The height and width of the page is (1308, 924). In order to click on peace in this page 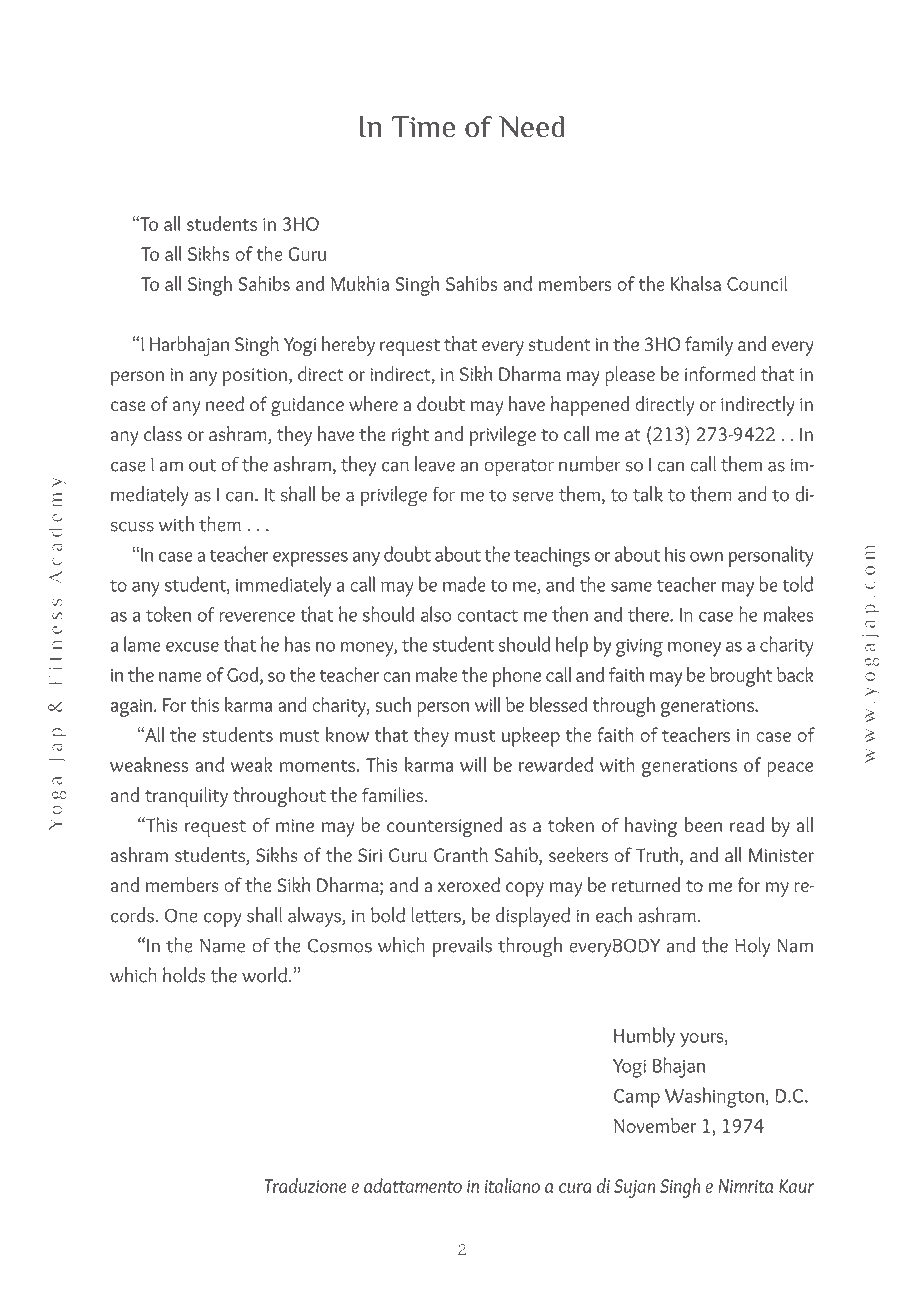, I will do `click(790, 769)`.
